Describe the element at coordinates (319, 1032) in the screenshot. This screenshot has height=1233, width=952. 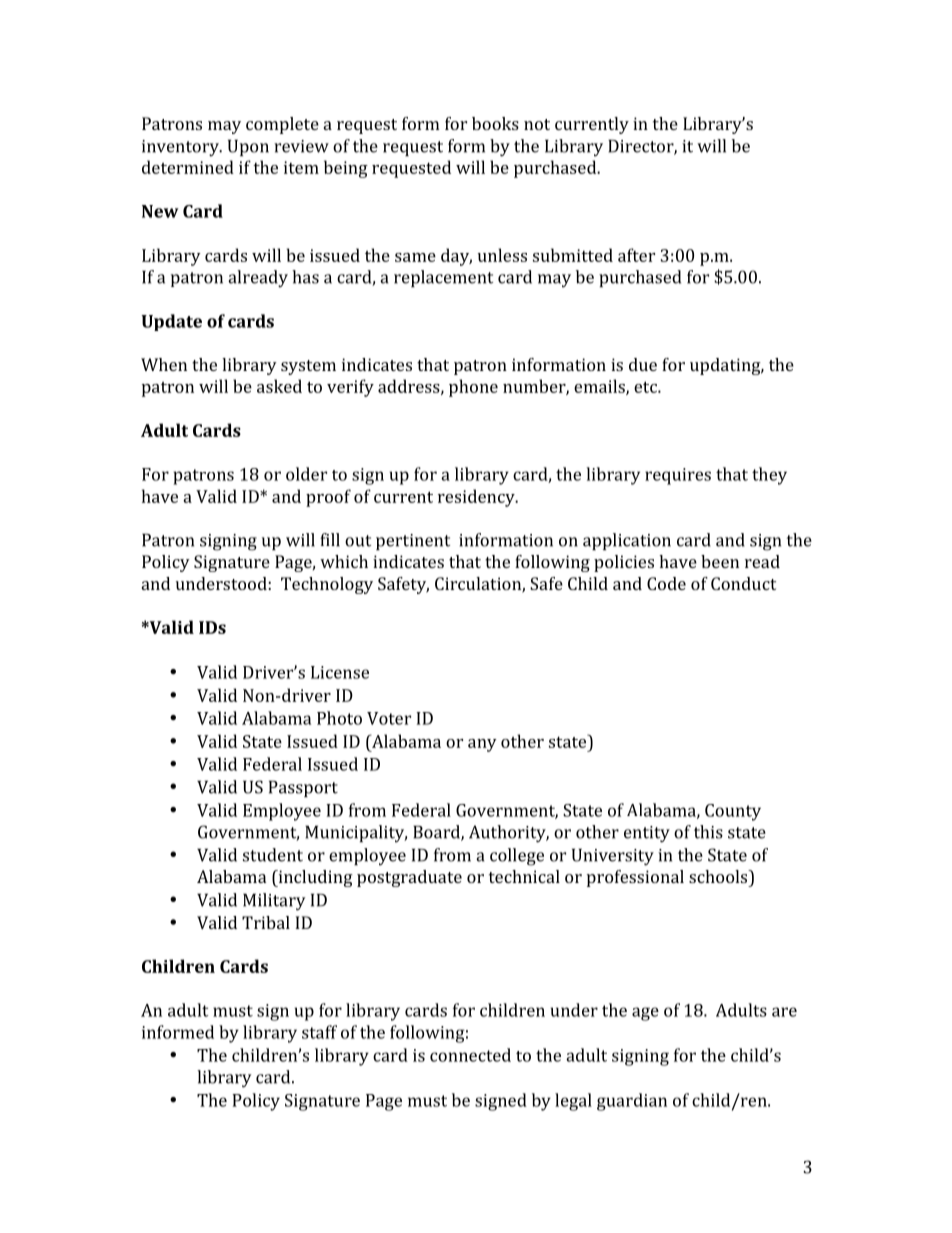
I see `staff` at that location.
